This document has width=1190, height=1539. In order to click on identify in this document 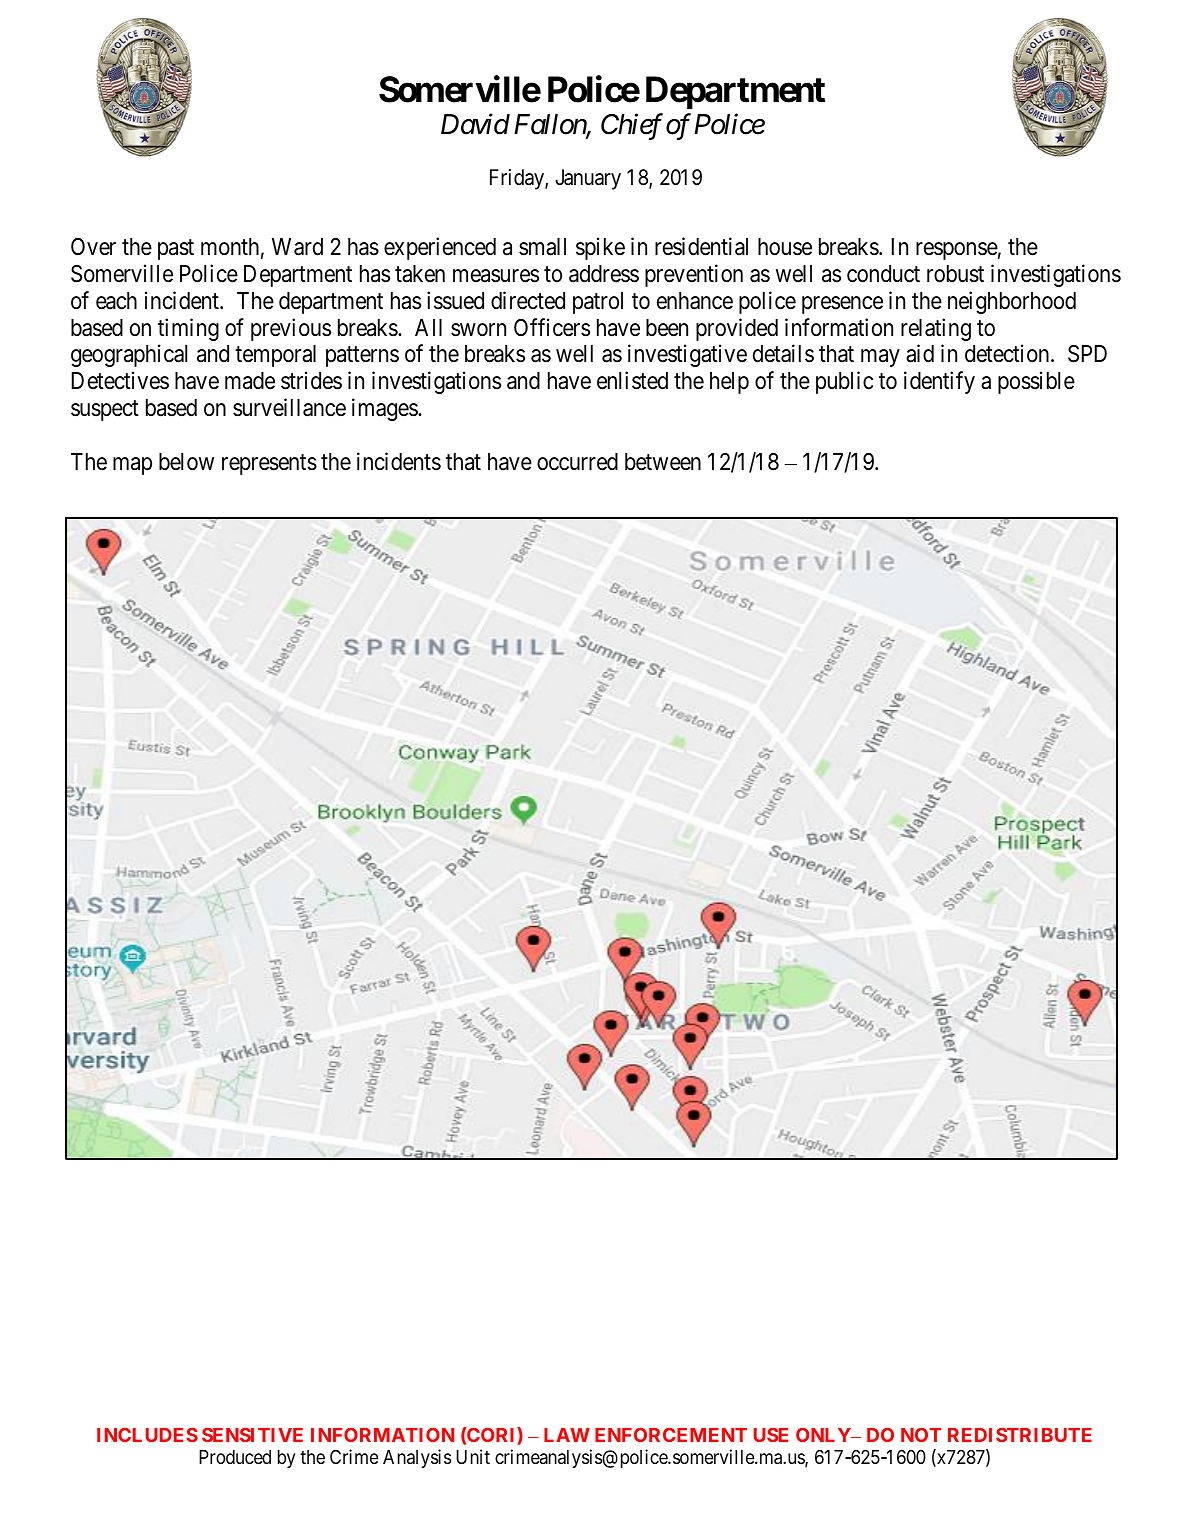, I will do `click(939, 382)`.
